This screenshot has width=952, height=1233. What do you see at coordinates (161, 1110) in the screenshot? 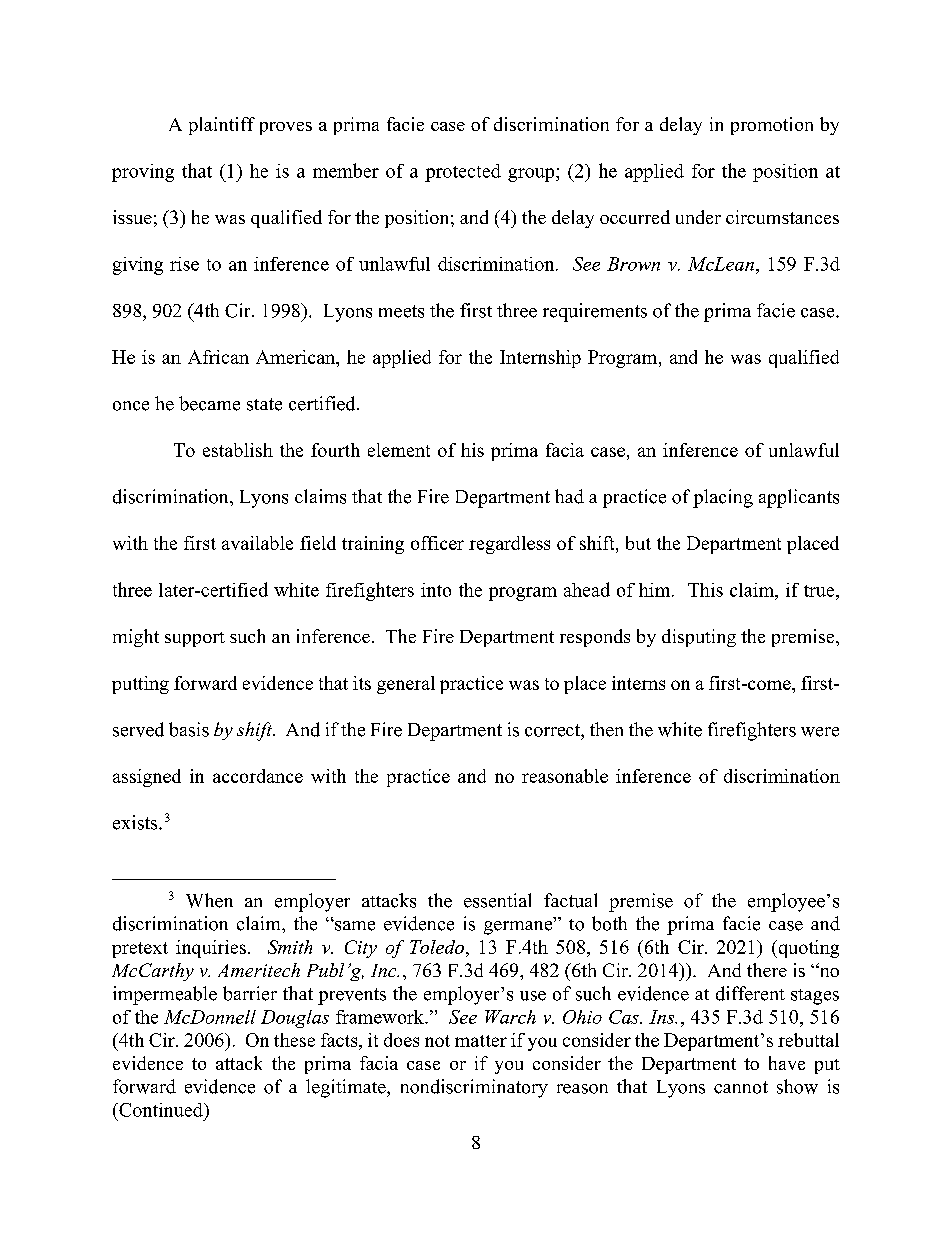
I see `Continued` at bounding box center [161, 1110].
